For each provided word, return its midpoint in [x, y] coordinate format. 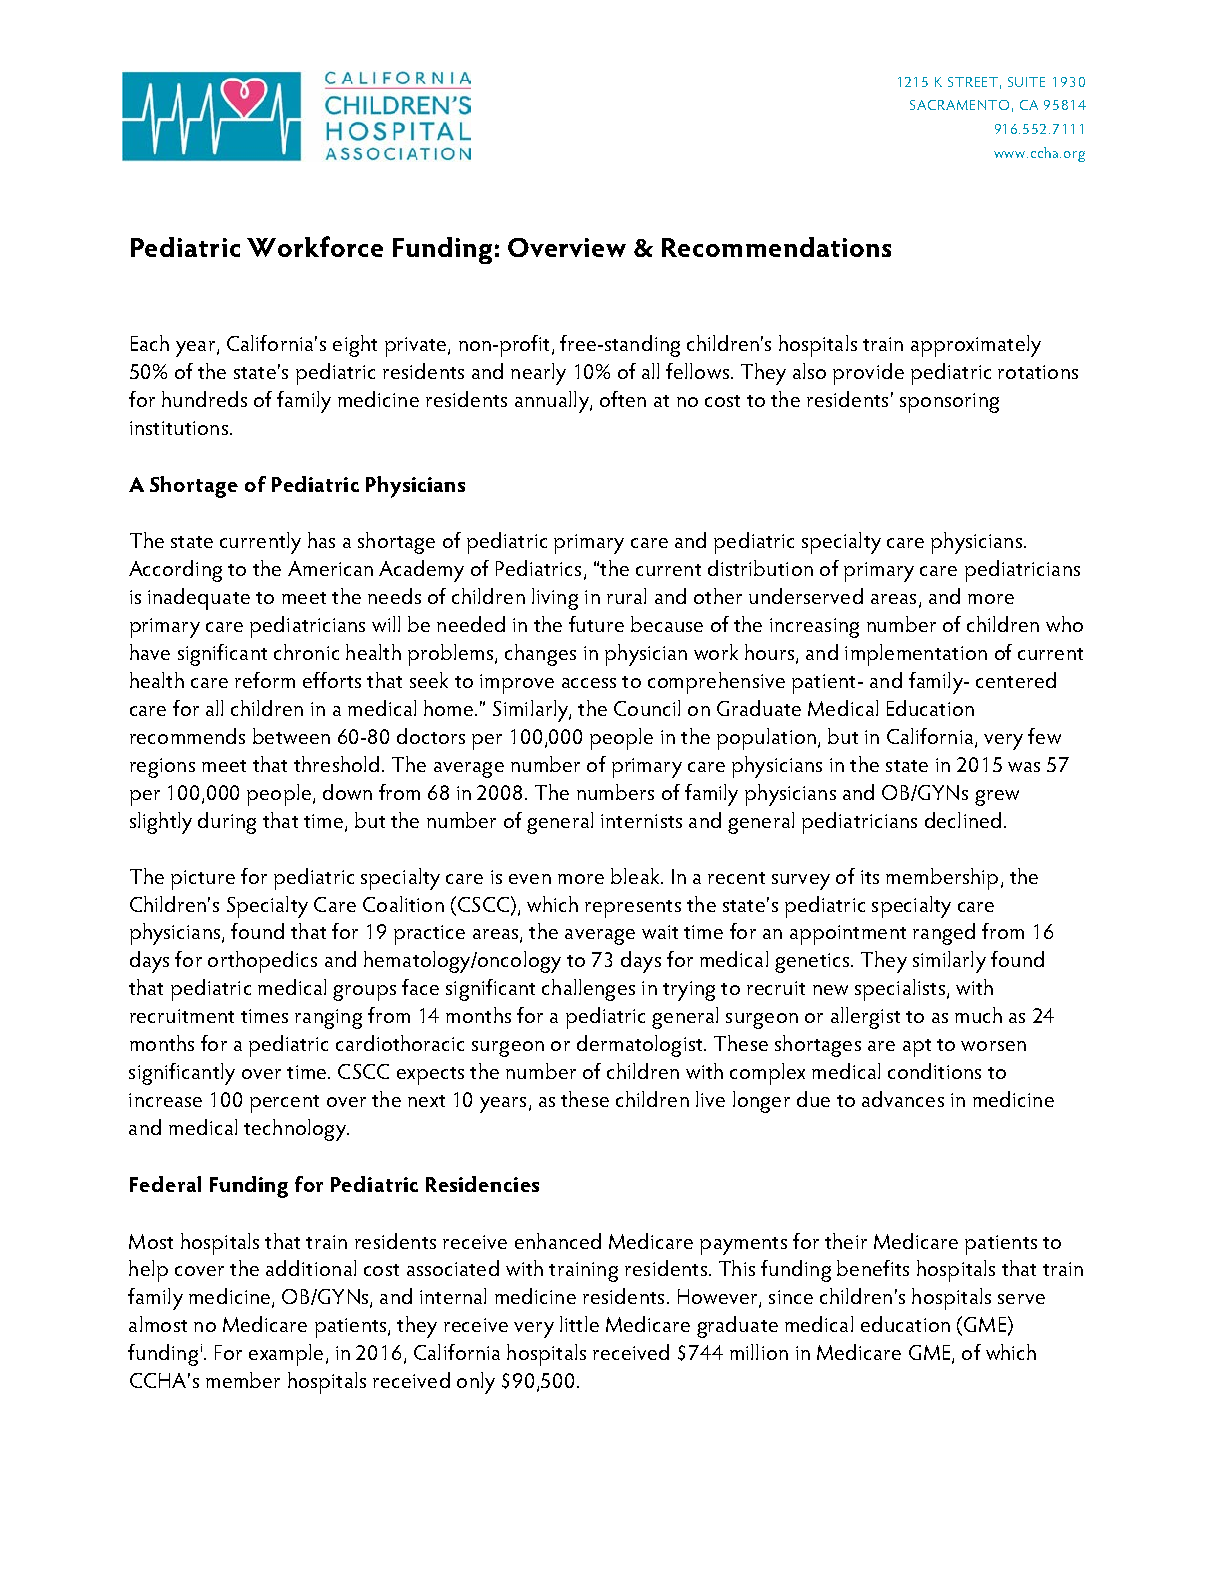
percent [284, 1104]
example [286, 1355]
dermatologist [641, 1046]
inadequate [199, 599]
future [596, 624]
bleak [636, 876]
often [623, 399]
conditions [934, 1071]
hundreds [204, 399]
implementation [916, 655]
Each [150, 343]
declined [963, 820]
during [227, 823]
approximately [976, 346]
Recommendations [776, 247]
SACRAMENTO [959, 105]
